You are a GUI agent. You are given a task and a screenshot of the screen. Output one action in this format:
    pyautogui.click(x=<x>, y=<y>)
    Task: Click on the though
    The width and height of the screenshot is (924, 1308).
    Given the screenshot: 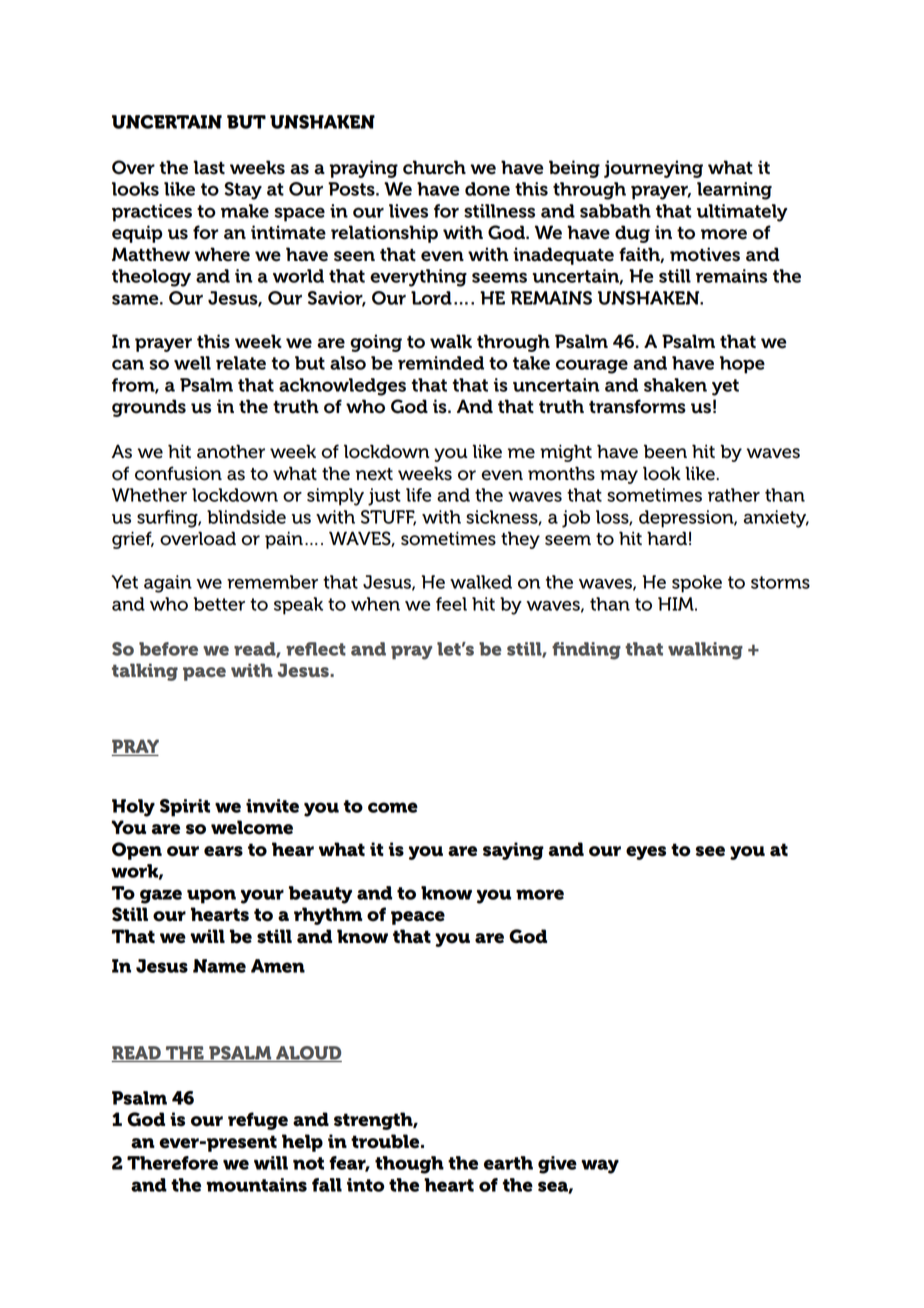 What is the action you would take?
    pyautogui.click(x=409, y=1165)
